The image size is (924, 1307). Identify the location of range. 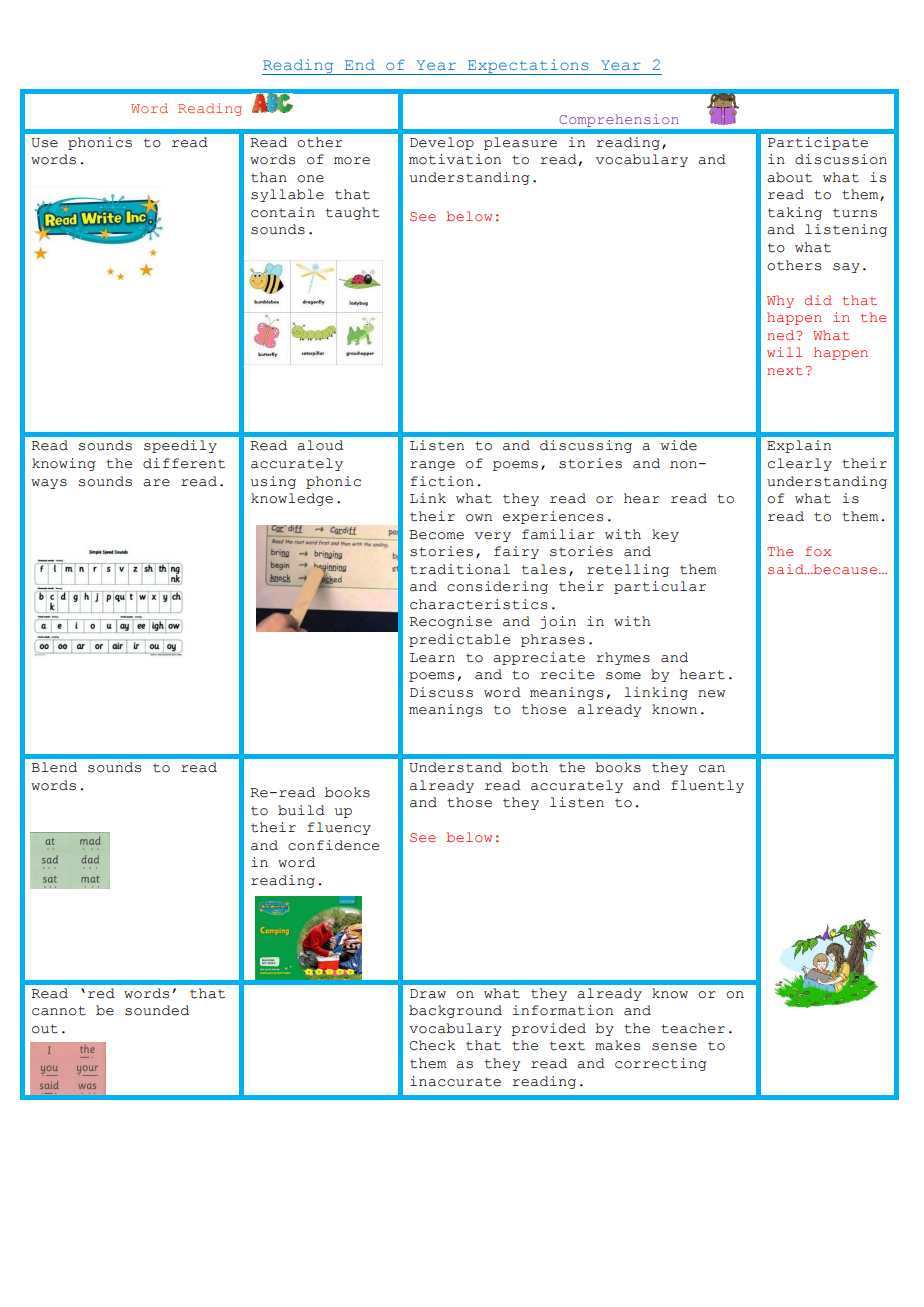
(432, 466).
